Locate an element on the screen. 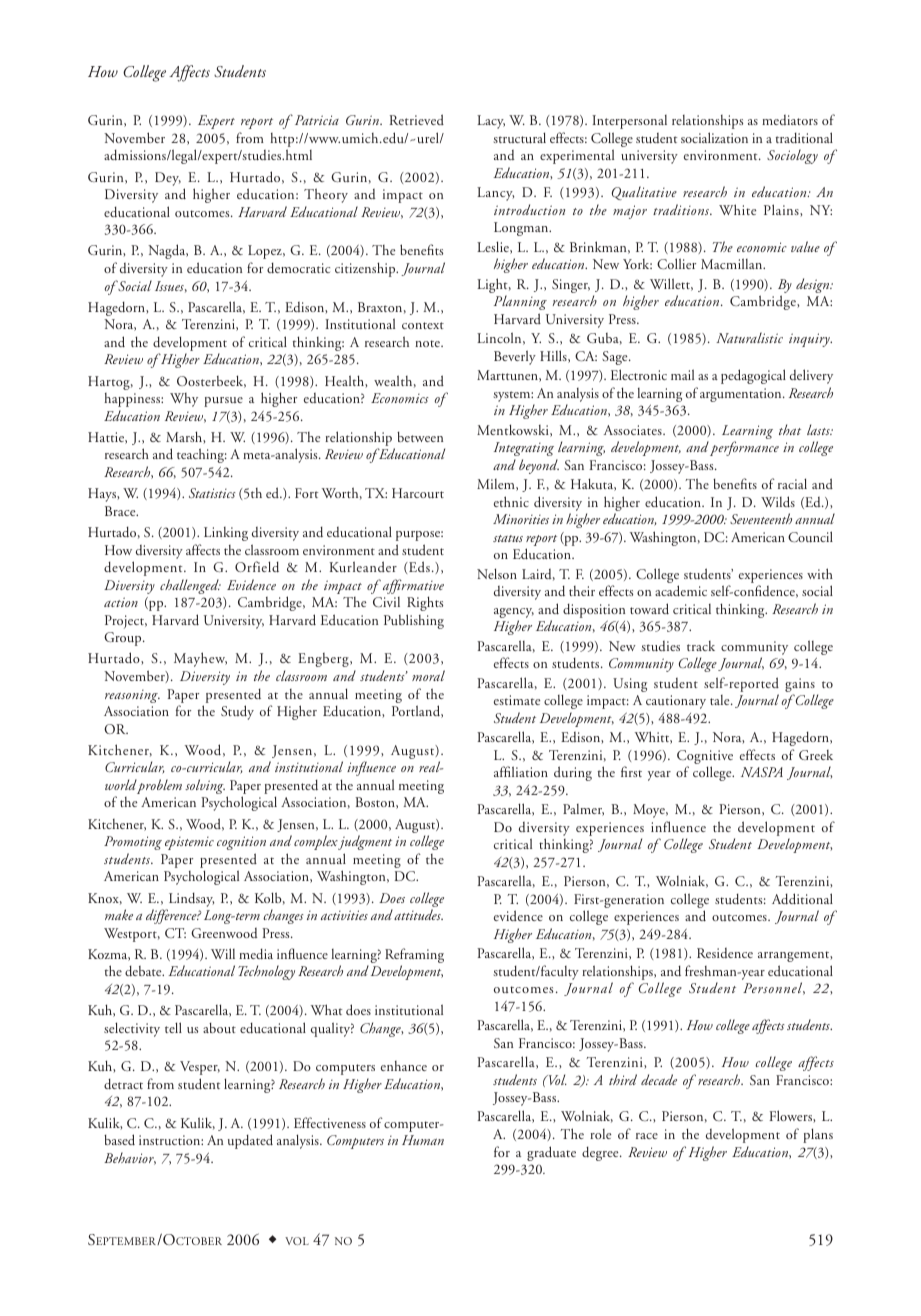 The image size is (921, 1316). Sociology is located at coordinates (792, 156).
